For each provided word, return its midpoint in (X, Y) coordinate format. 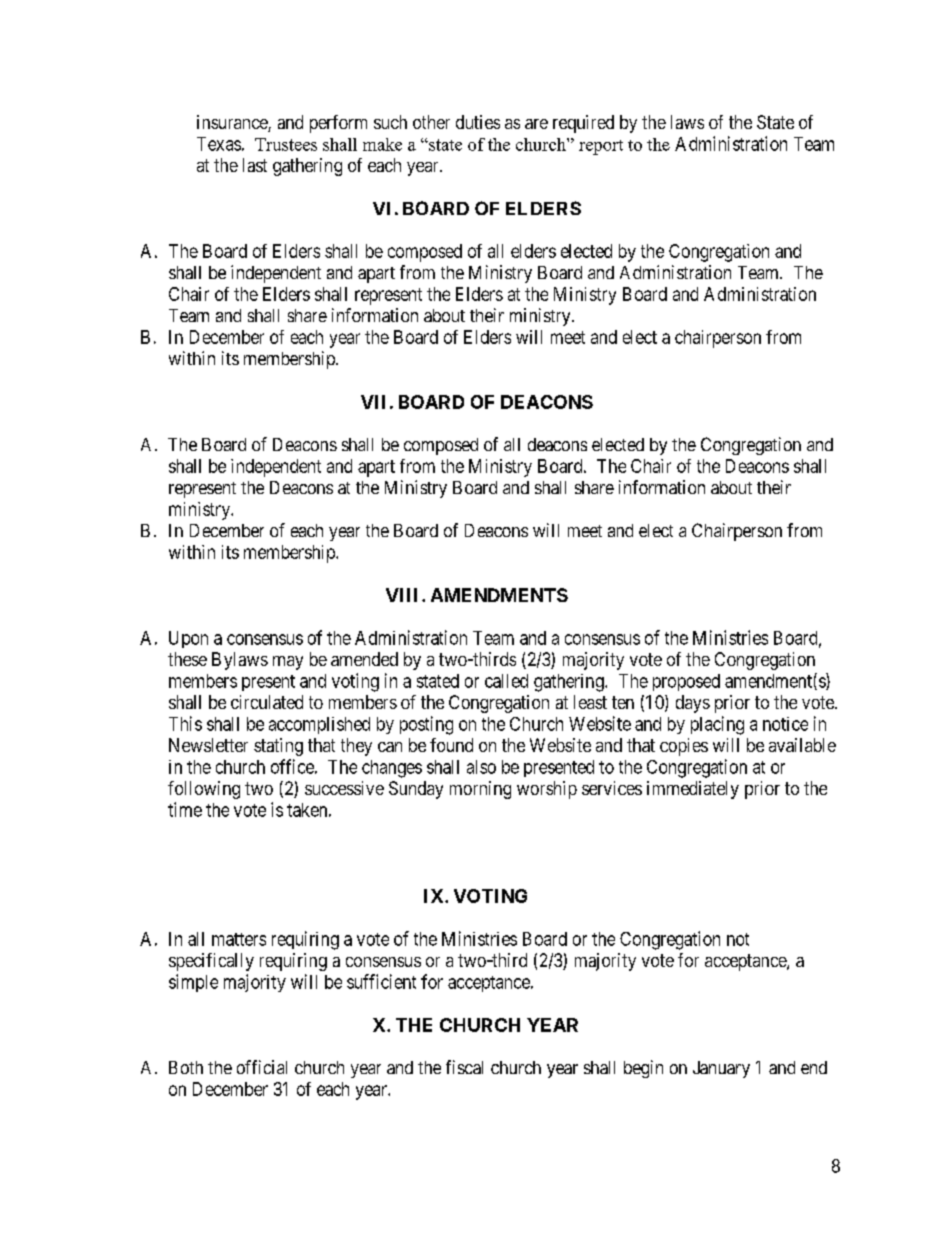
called (506, 681)
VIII (404, 595)
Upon (188, 639)
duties (478, 122)
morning (480, 790)
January (721, 1069)
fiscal (464, 1067)
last (255, 165)
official (262, 1067)
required (583, 124)
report (601, 147)
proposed (686, 682)
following (204, 790)
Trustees (286, 144)
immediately (693, 790)
